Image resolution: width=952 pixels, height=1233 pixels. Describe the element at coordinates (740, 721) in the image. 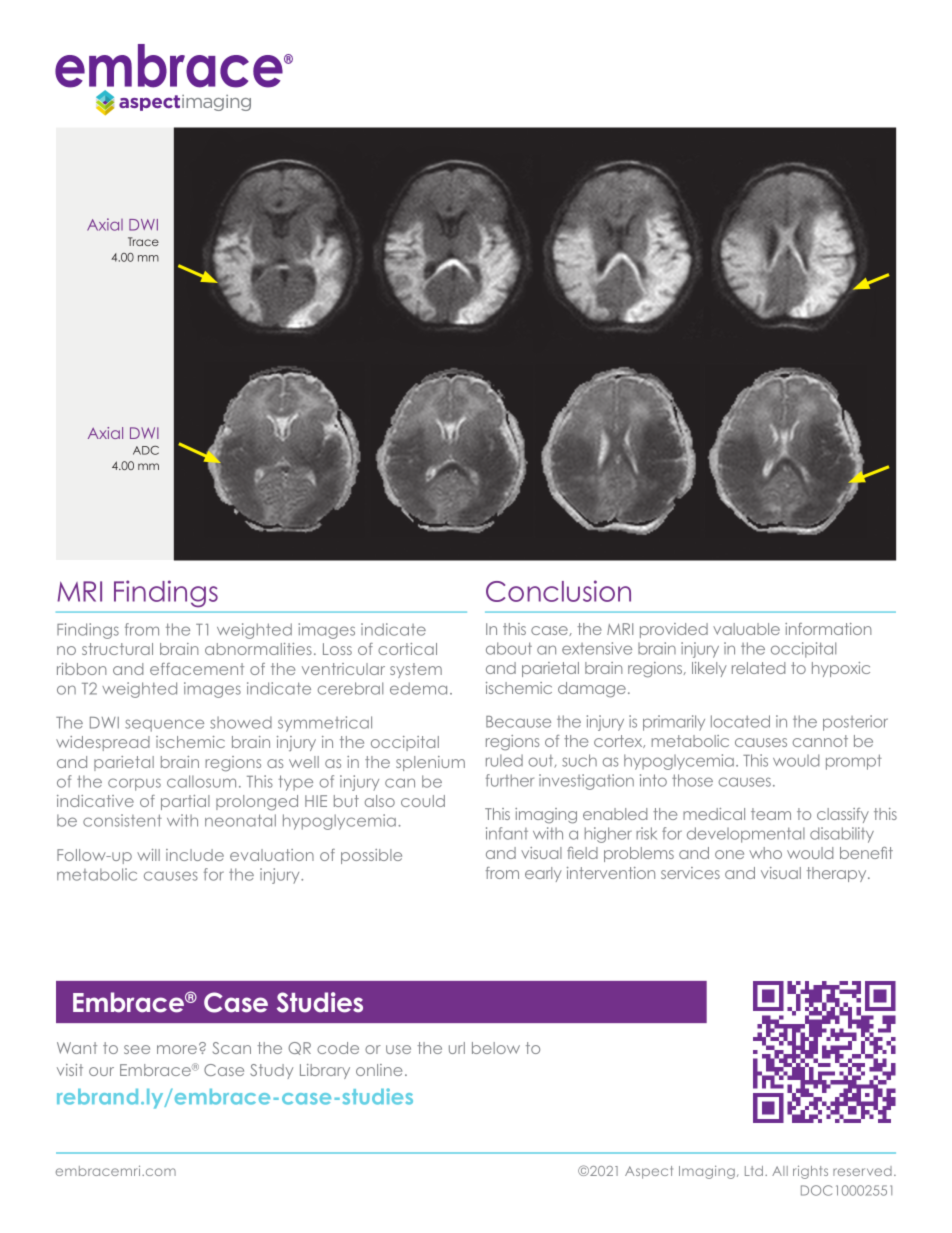

I see `located` at that location.
